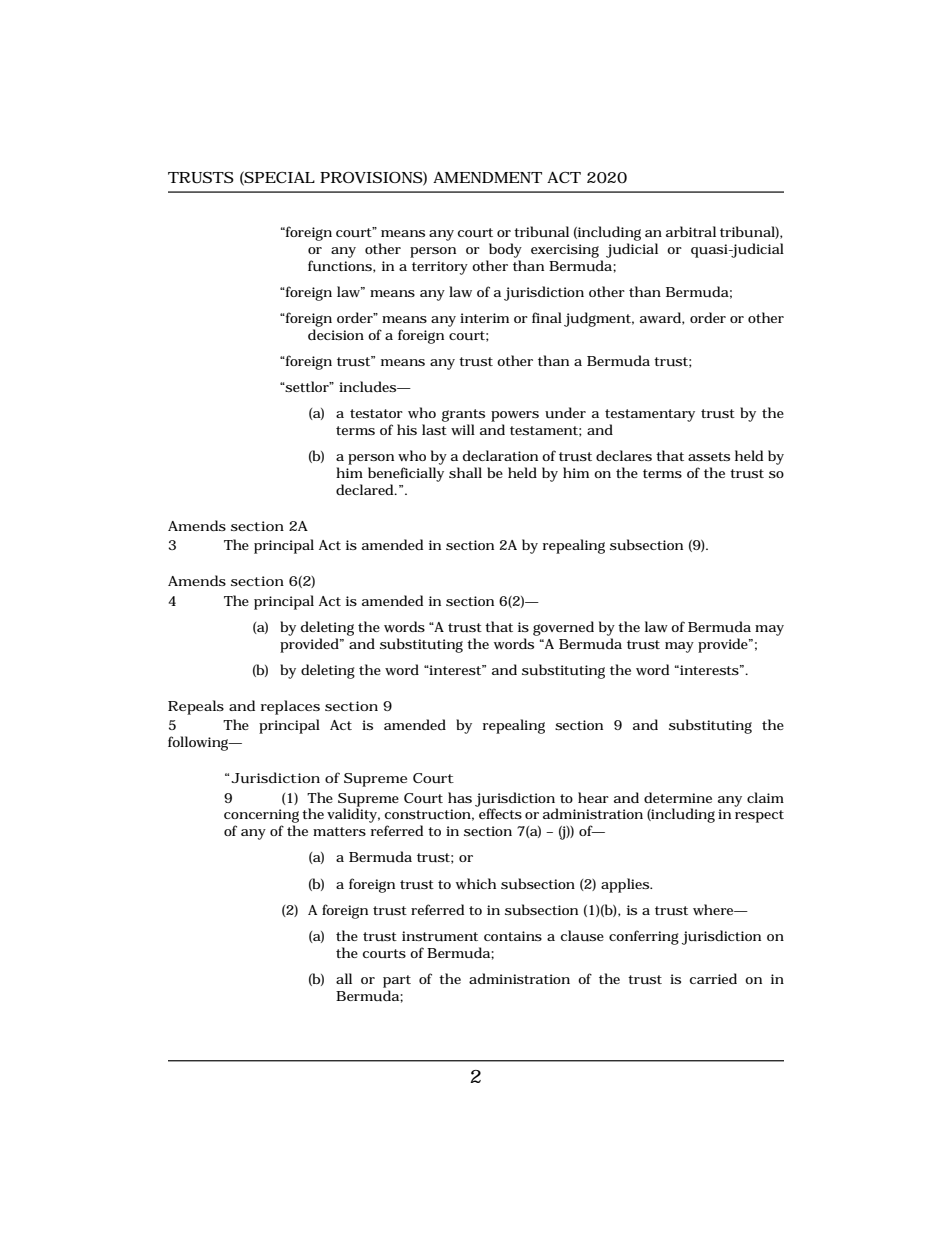 The height and width of the page is (1233, 952). Describe the element at coordinates (709, 456) in the page. I see `assets` at that location.
